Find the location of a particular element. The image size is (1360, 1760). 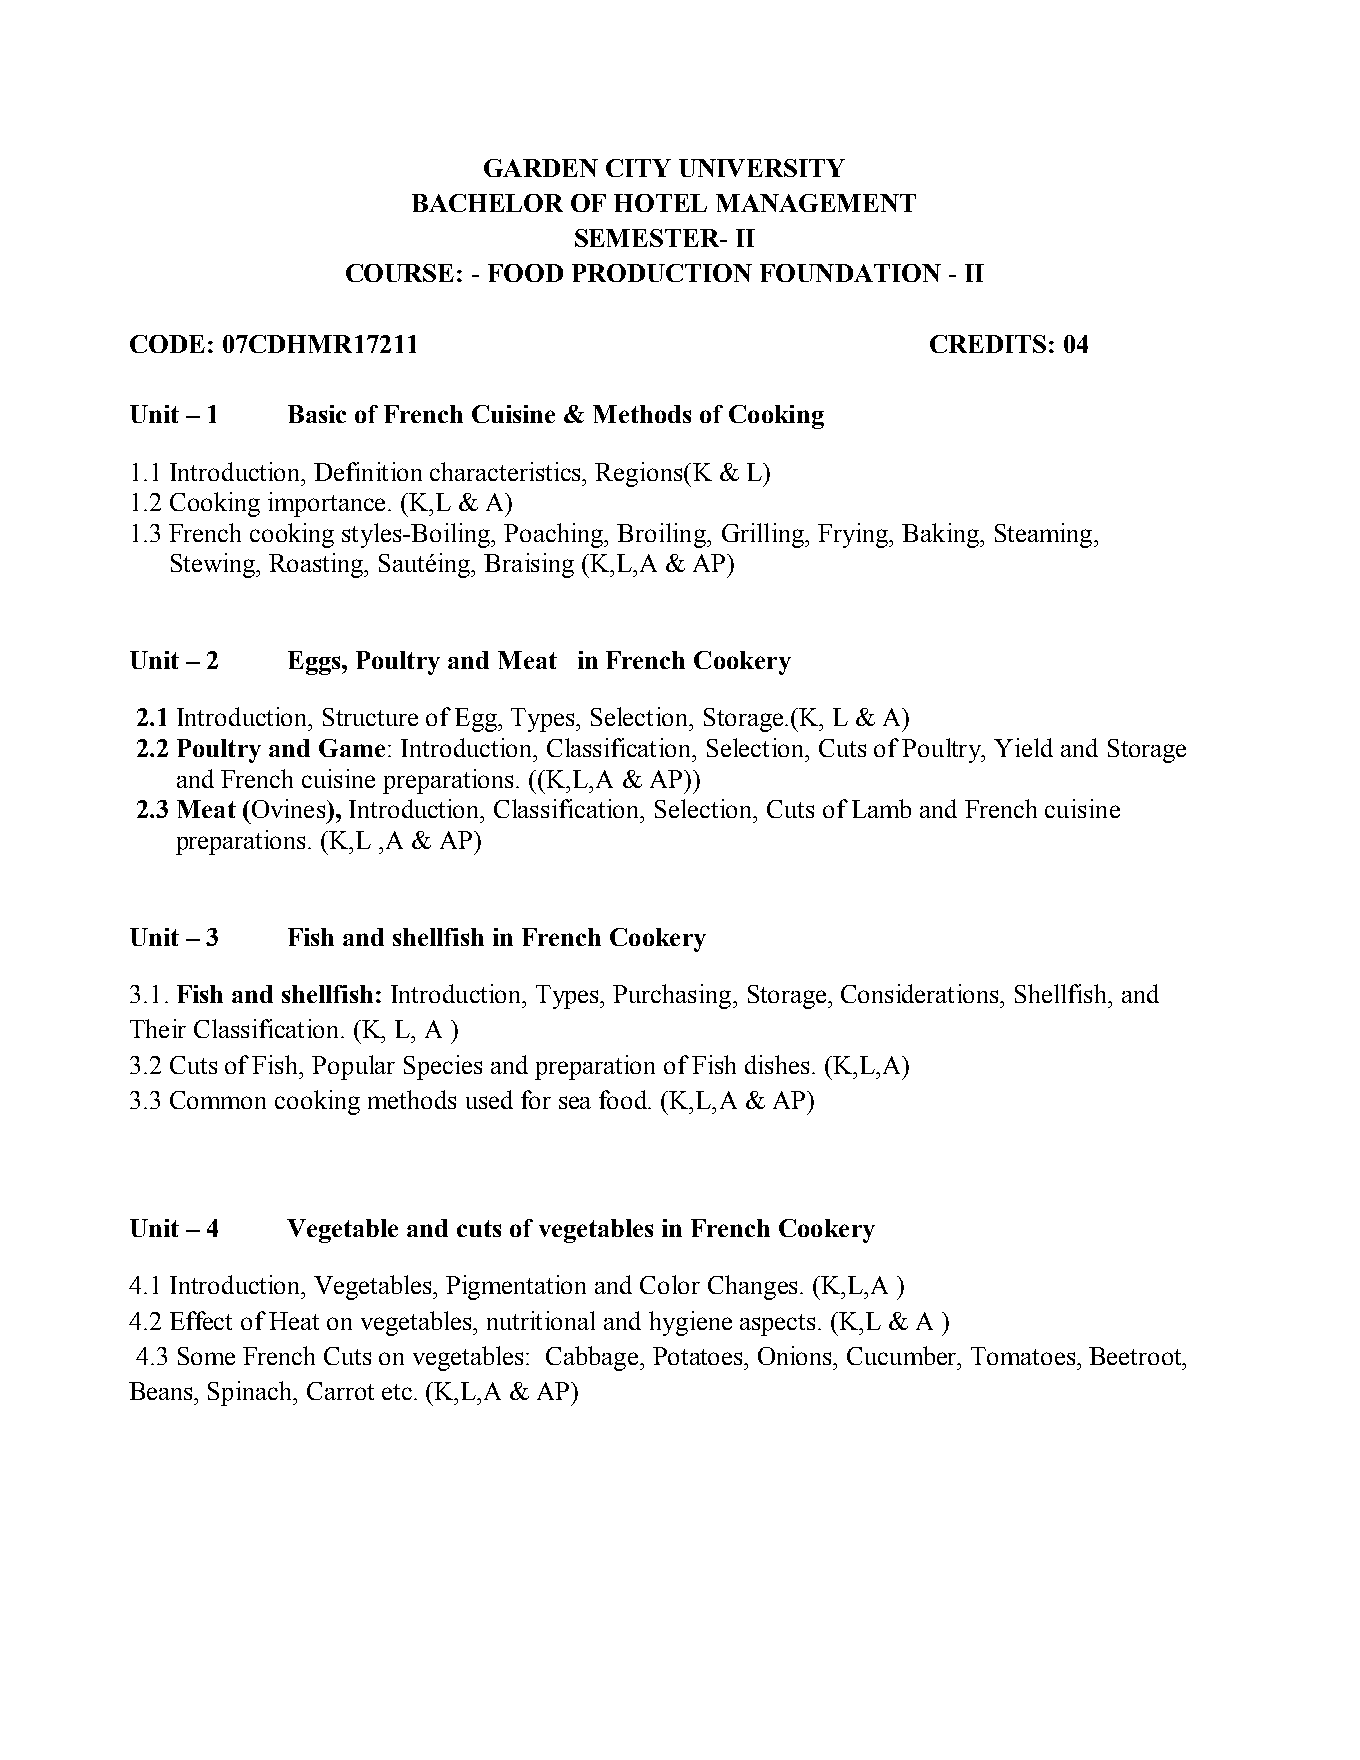

Considerations is located at coordinates (921, 993).
